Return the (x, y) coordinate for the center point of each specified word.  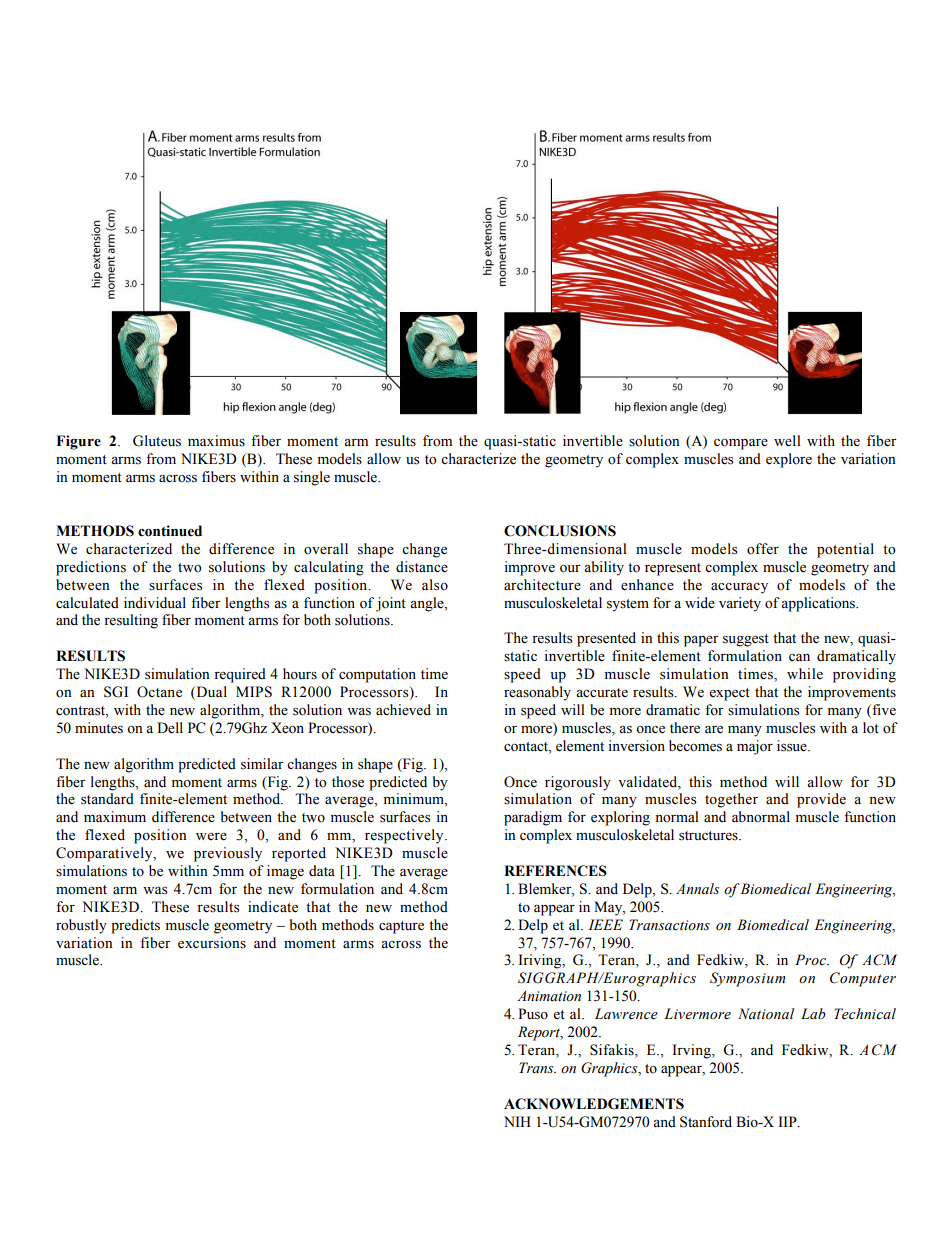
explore (789, 460)
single (312, 478)
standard (107, 799)
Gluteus (157, 441)
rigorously (578, 783)
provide (821, 800)
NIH (517, 1121)
